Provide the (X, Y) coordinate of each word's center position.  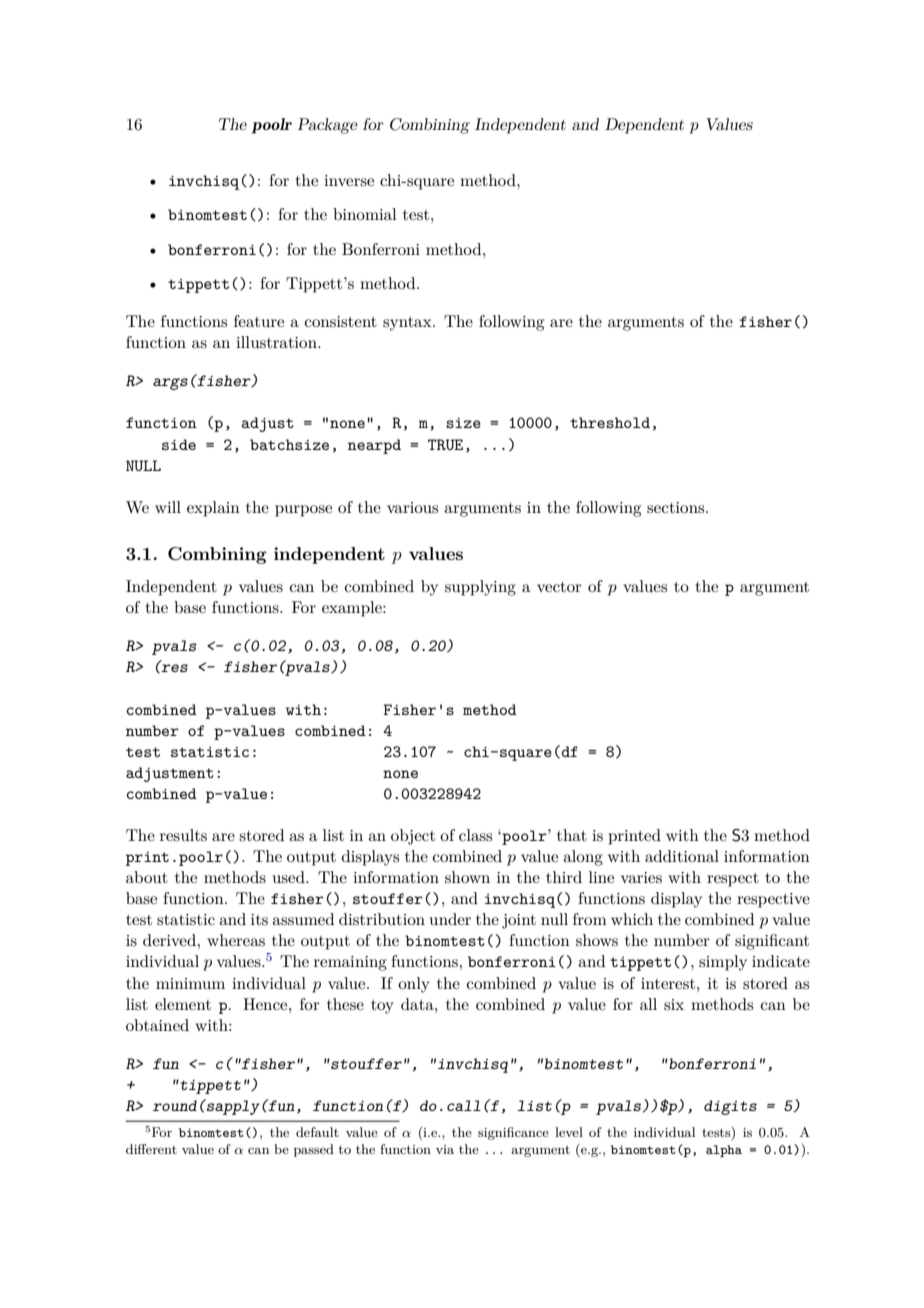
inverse (349, 180)
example (353, 609)
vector (559, 587)
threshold (610, 422)
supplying (480, 588)
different (151, 1149)
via (445, 1149)
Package (327, 126)
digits (730, 1107)
